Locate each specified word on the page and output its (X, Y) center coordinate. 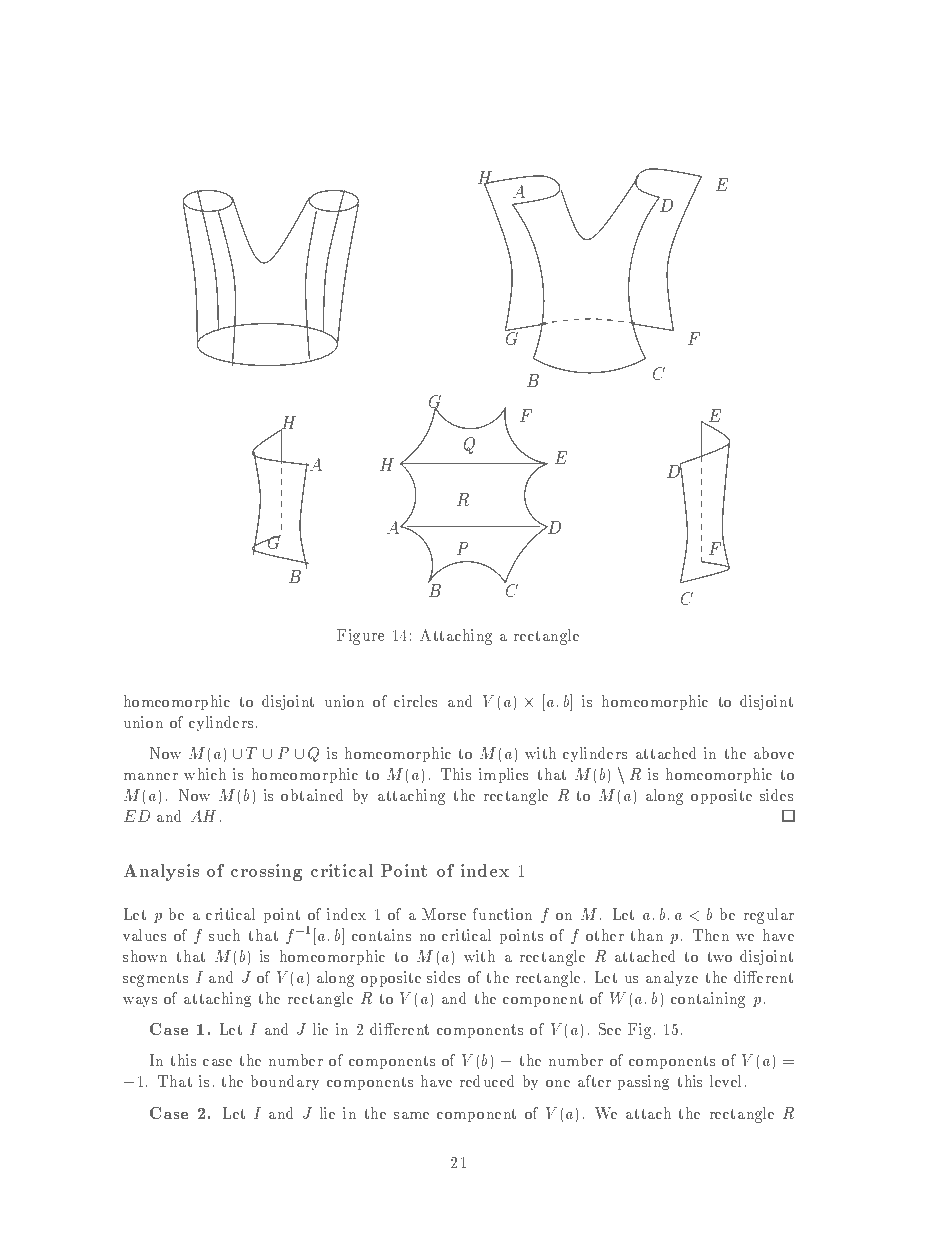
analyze (672, 978)
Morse (444, 914)
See (610, 1029)
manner (151, 776)
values (144, 935)
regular (769, 916)
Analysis (161, 872)
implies (503, 775)
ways (140, 1002)
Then (711, 935)
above (774, 753)
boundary (285, 1082)
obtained (312, 795)
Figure (360, 637)
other (605, 935)
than (646, 935)
